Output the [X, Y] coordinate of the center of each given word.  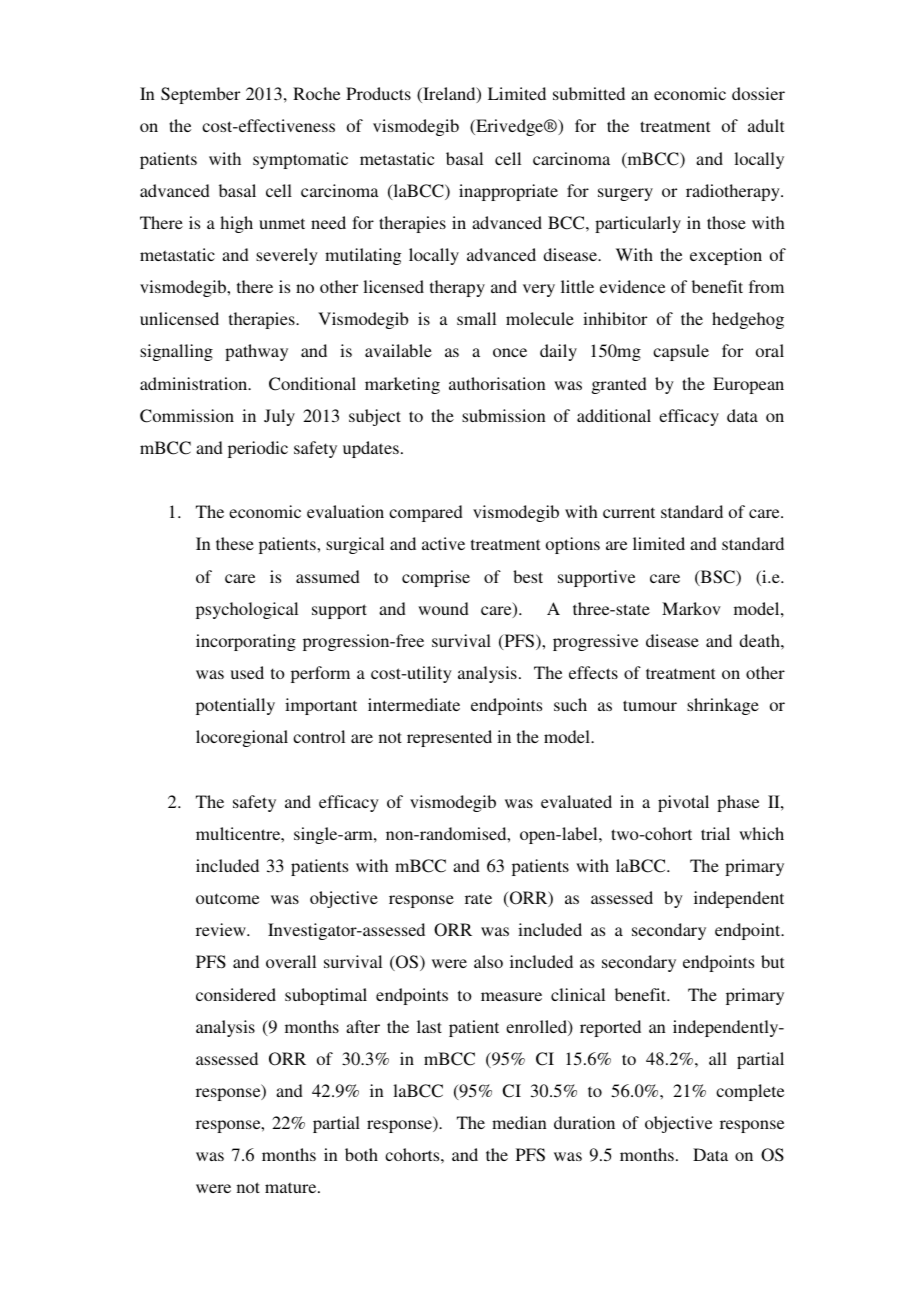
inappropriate [508, 192]
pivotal [683, 803]
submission [504, 415]
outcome [227, 898]
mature [292, 1187]
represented [449, 738]
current [629, 512]
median [519, 1122]
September [200, 95]
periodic [258, 449]
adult [766, 125]
